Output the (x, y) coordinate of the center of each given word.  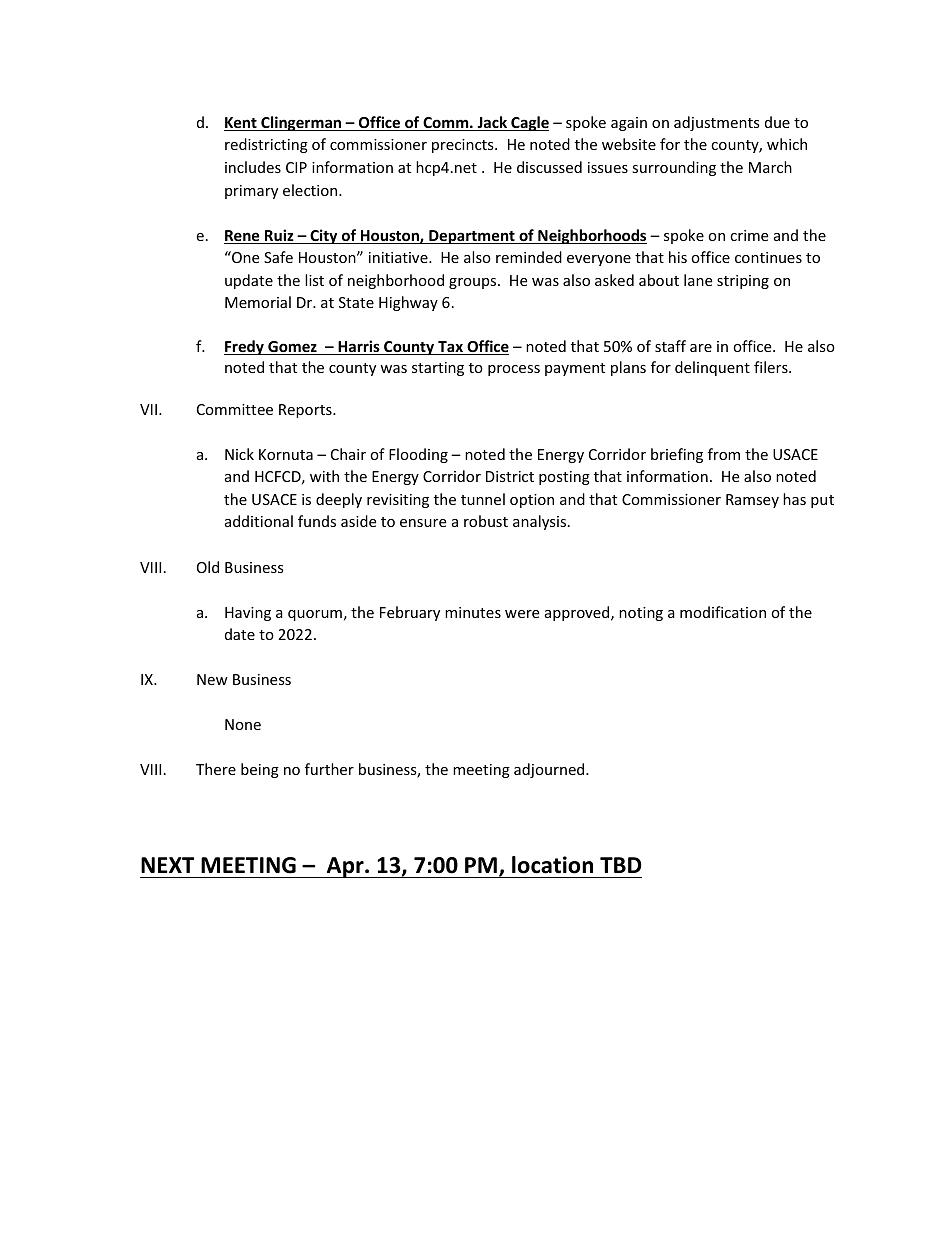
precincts (464, 146)
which (787, 144)
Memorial (258, 302)
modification (723, 612)
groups (474, 283)
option (532, 501)
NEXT (167, 865)
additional (259, 521)
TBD (621, 865)
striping (743, 282)
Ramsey (752, 501)
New (212, 679)
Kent (241, 124)
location (552, 865)
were (522, 614)
